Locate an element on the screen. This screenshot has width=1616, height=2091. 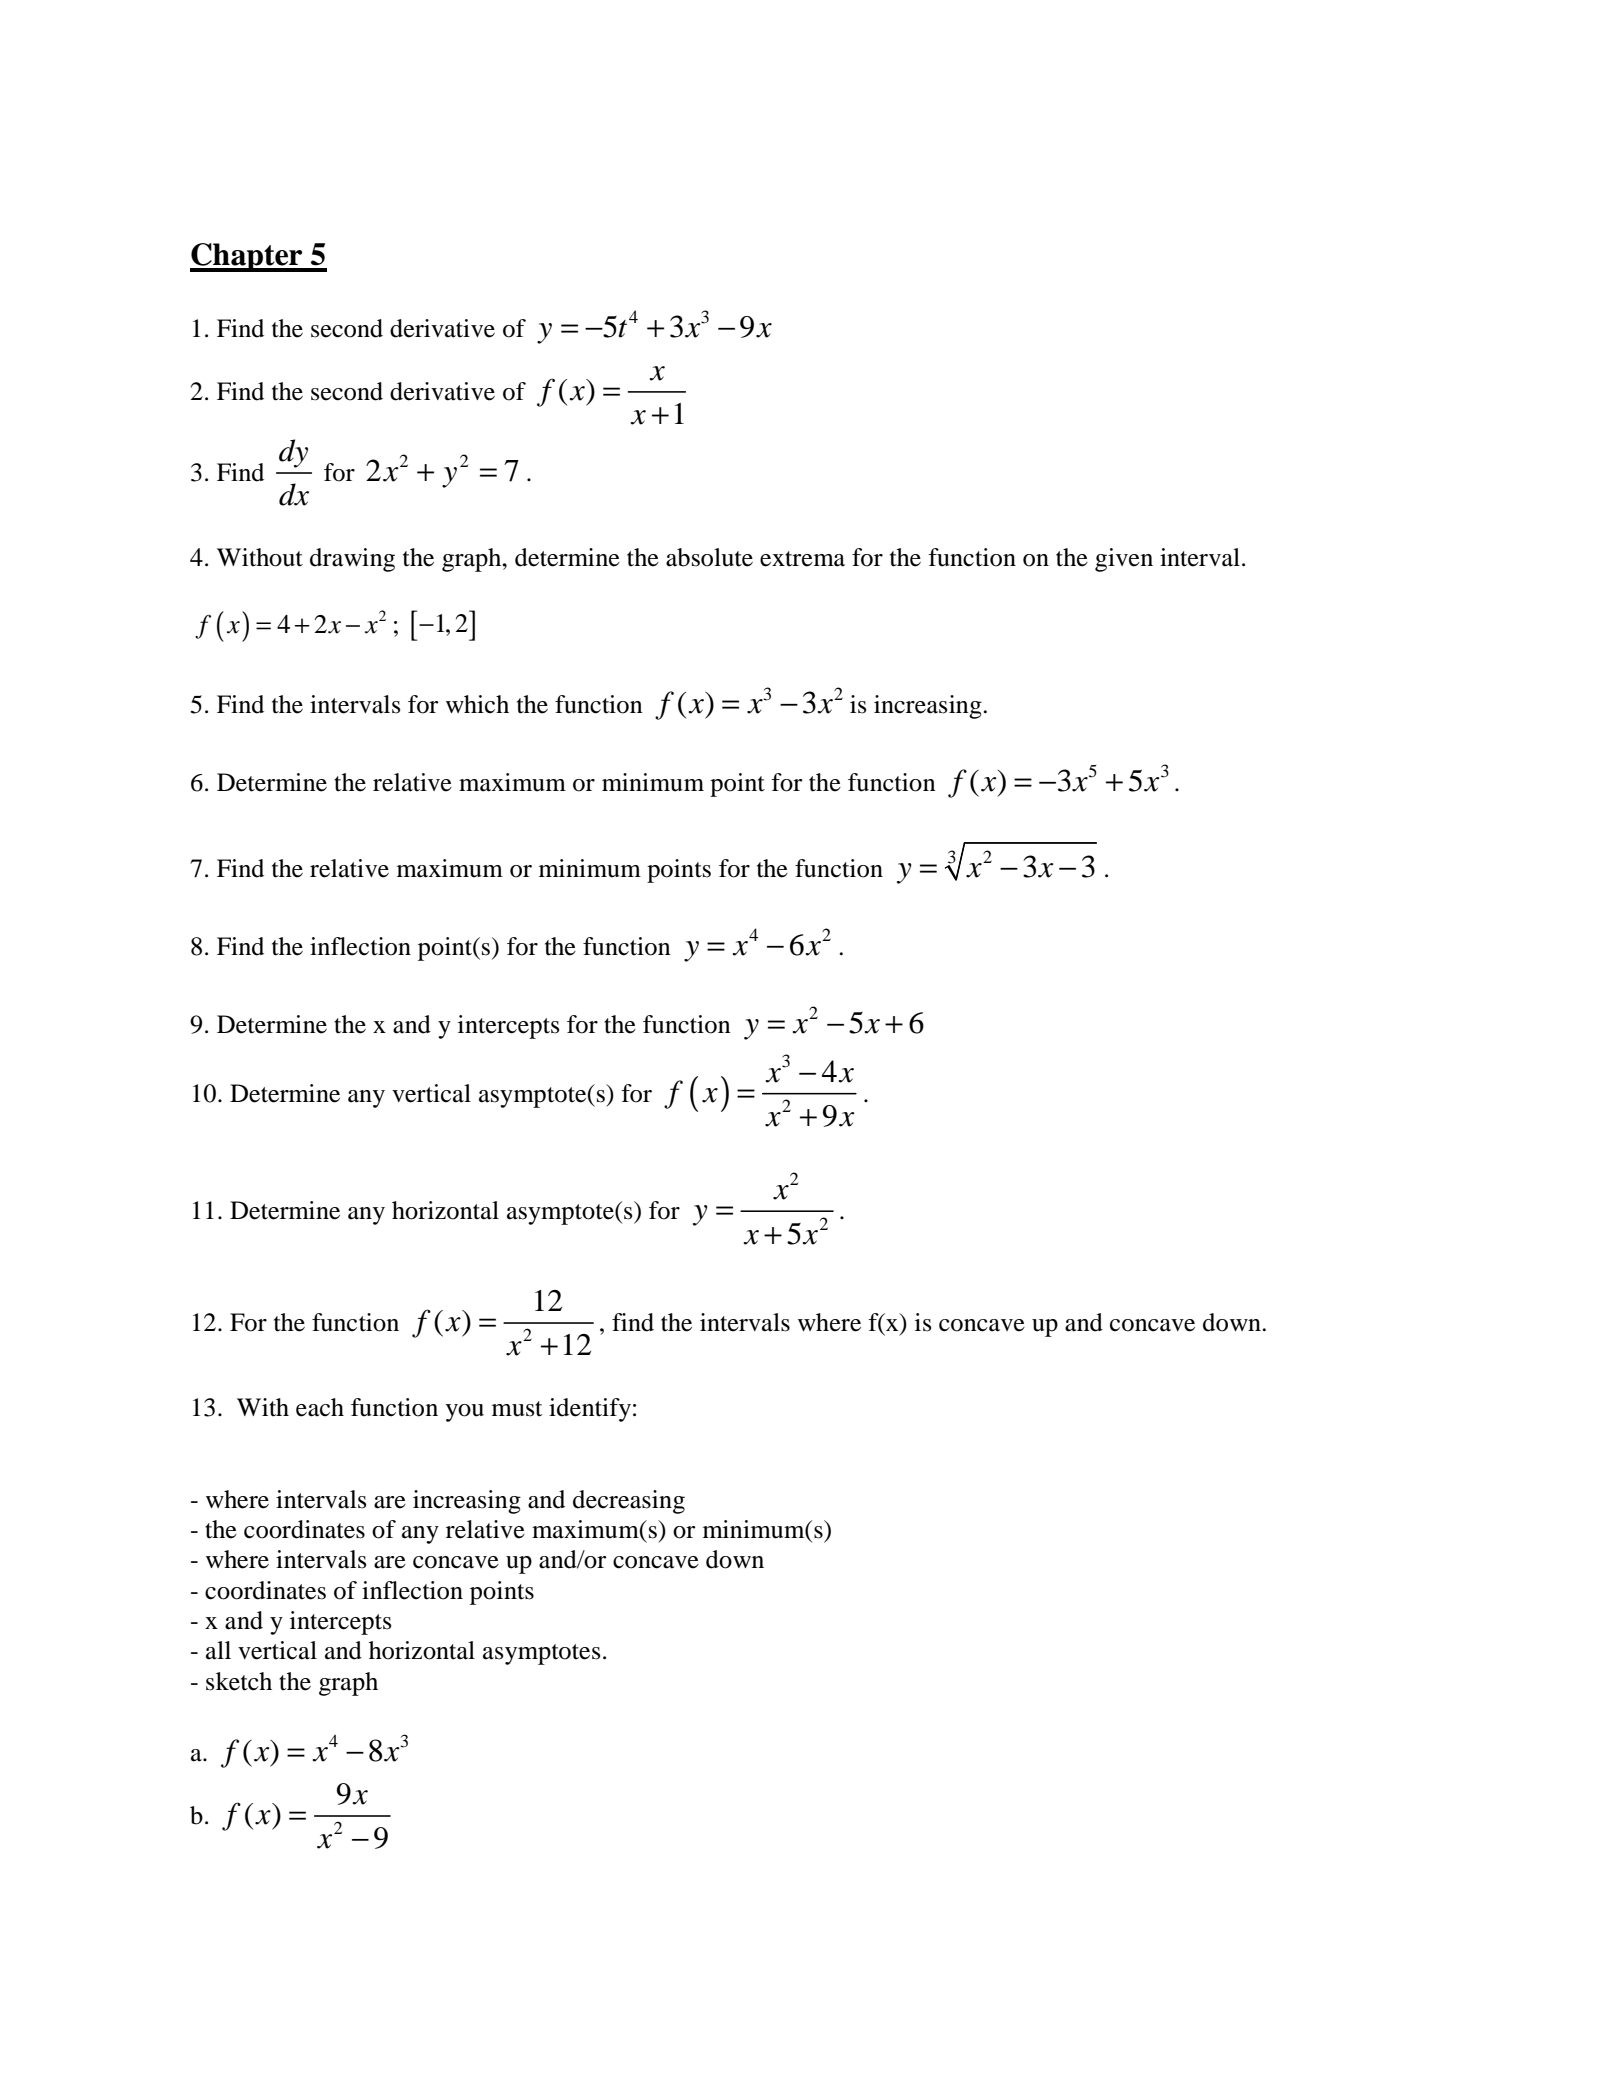
decreasing is located at coordinates (629, 1502).
